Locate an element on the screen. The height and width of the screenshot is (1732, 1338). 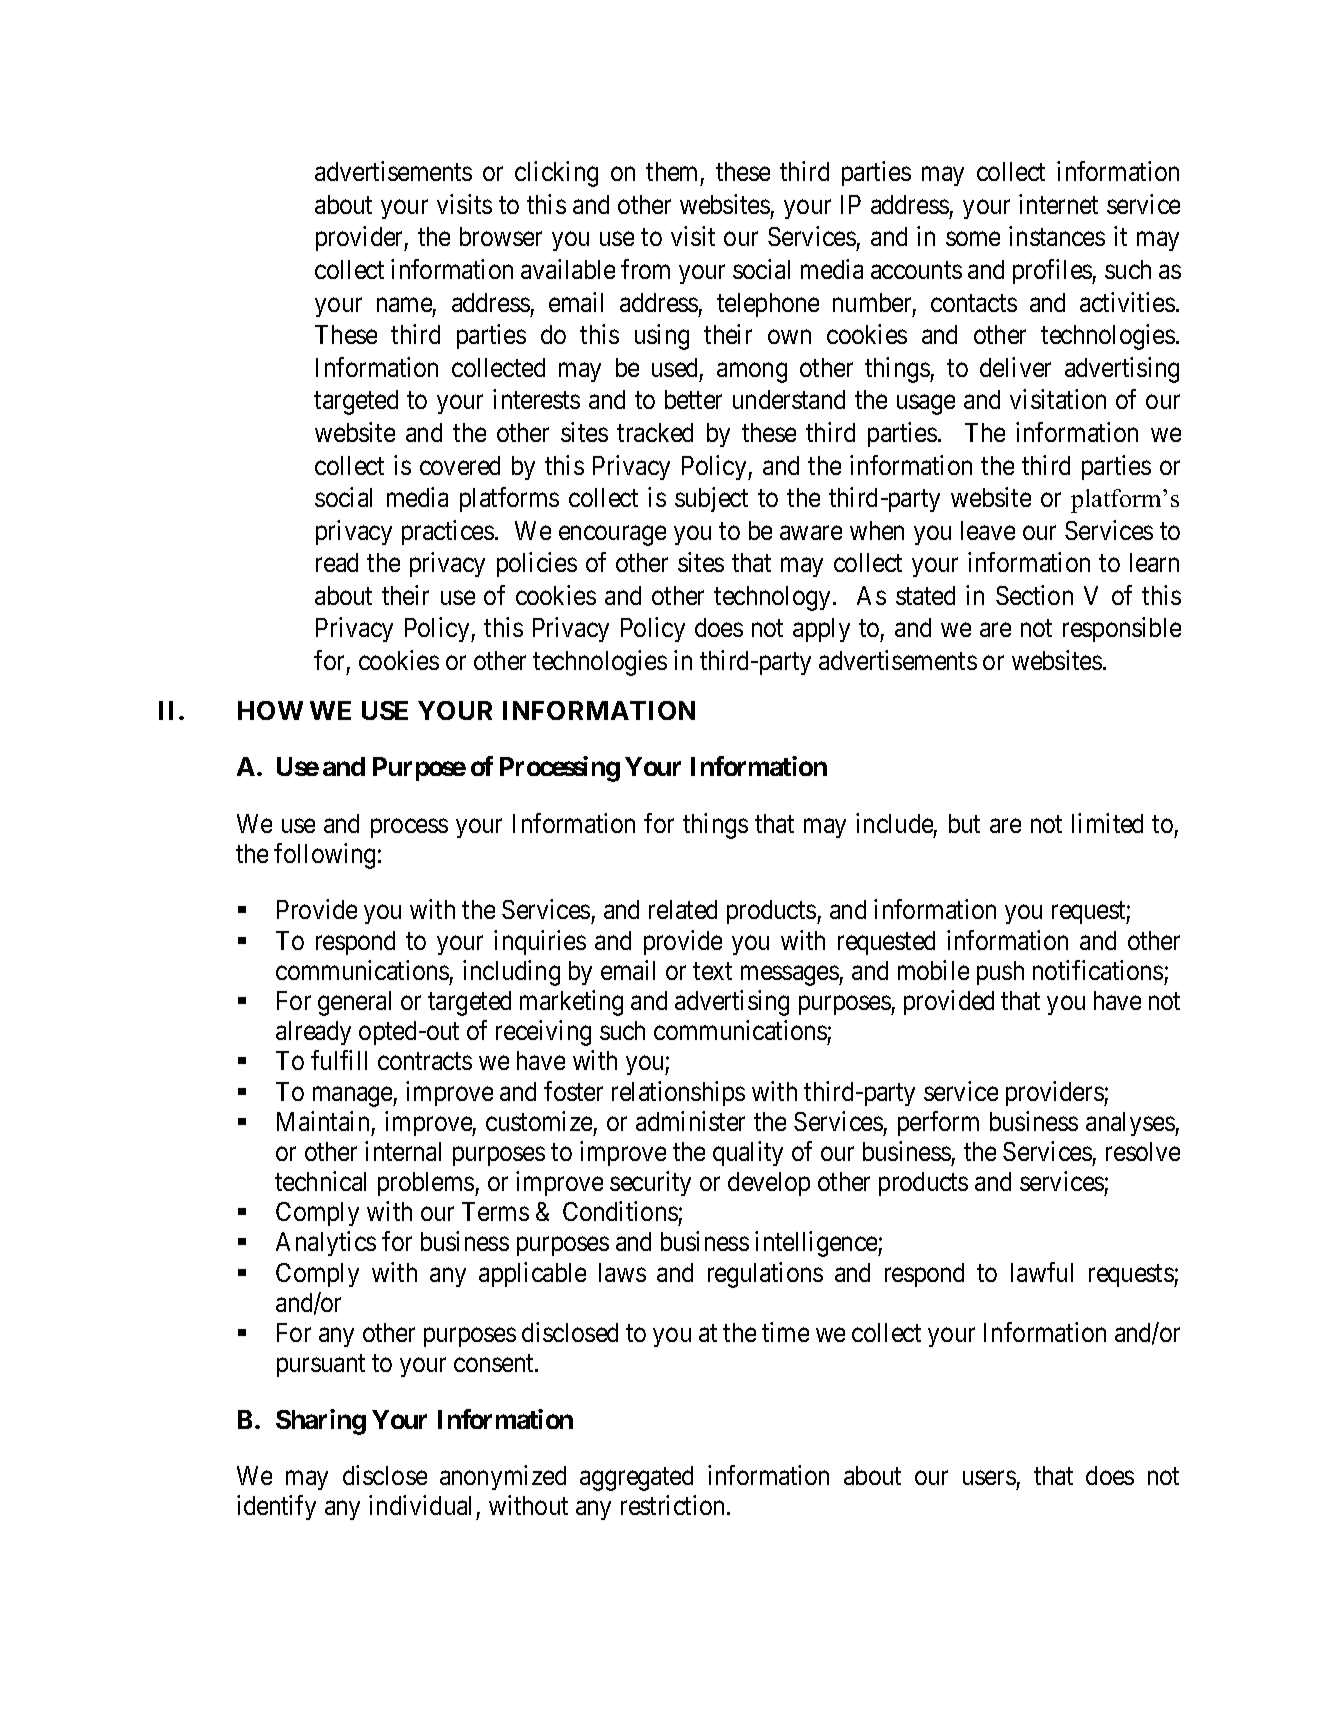
quality is located at coordinates (748, 1153).
